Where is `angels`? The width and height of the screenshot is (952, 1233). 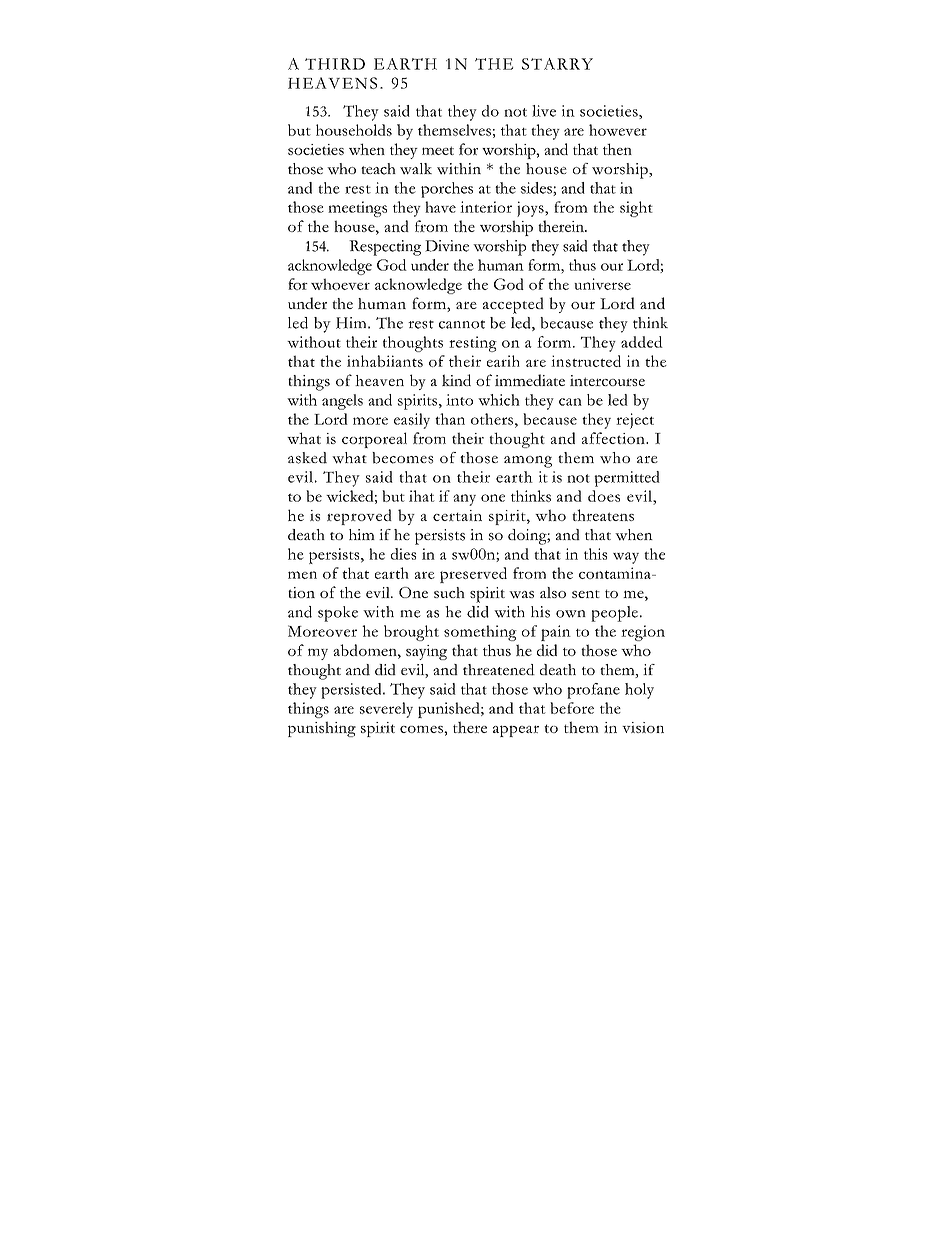 angels is located at coordinates (342, 402).
